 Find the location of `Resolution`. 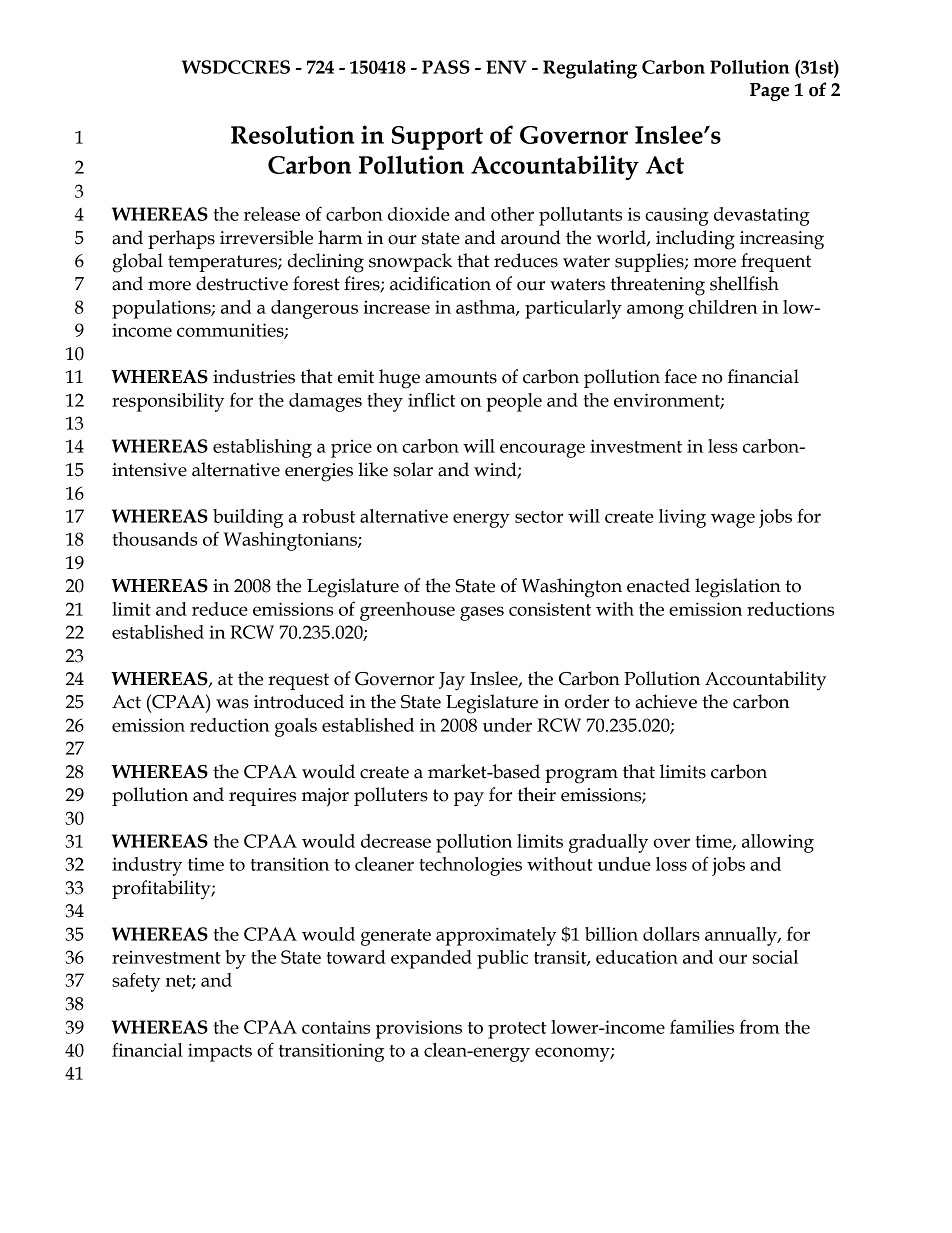

Resolution is located at coordinates (292, 134).
